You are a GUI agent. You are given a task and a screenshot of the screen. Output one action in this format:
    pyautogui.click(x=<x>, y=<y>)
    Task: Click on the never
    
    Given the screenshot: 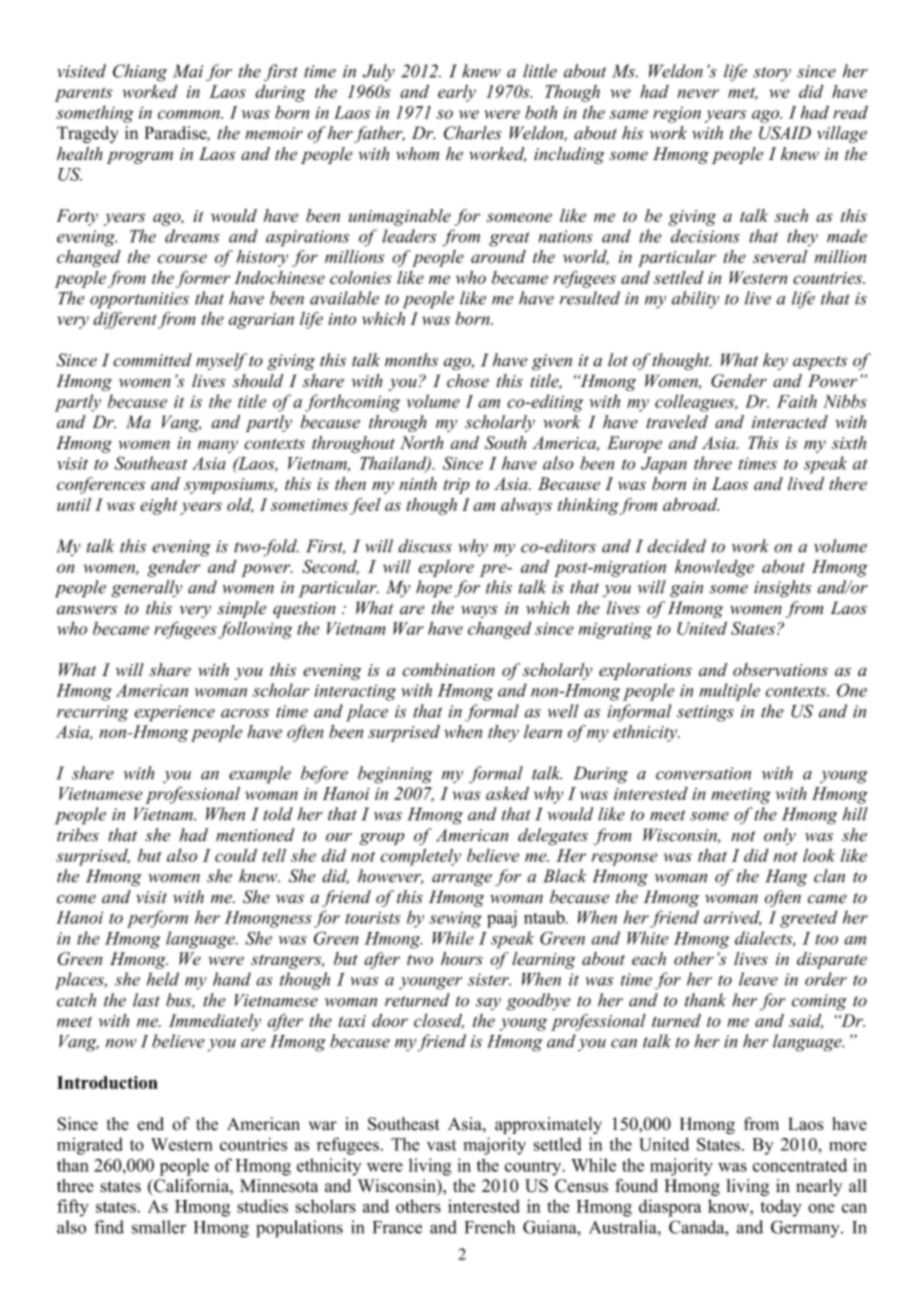 What is the action you would take?
    pyautogui.click(x=698, y=93)
